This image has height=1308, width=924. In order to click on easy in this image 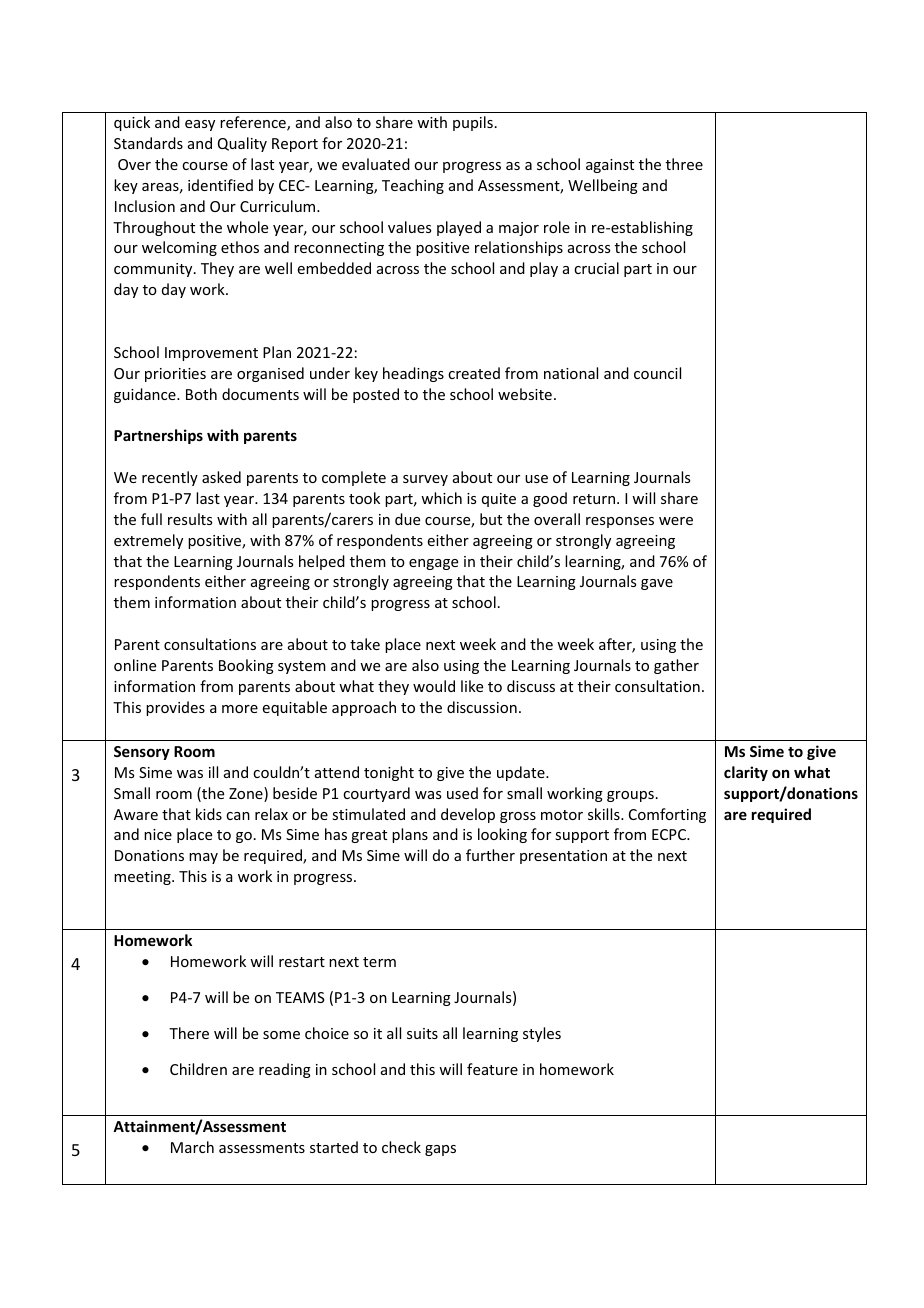, I will do `click(200, 125)`.
